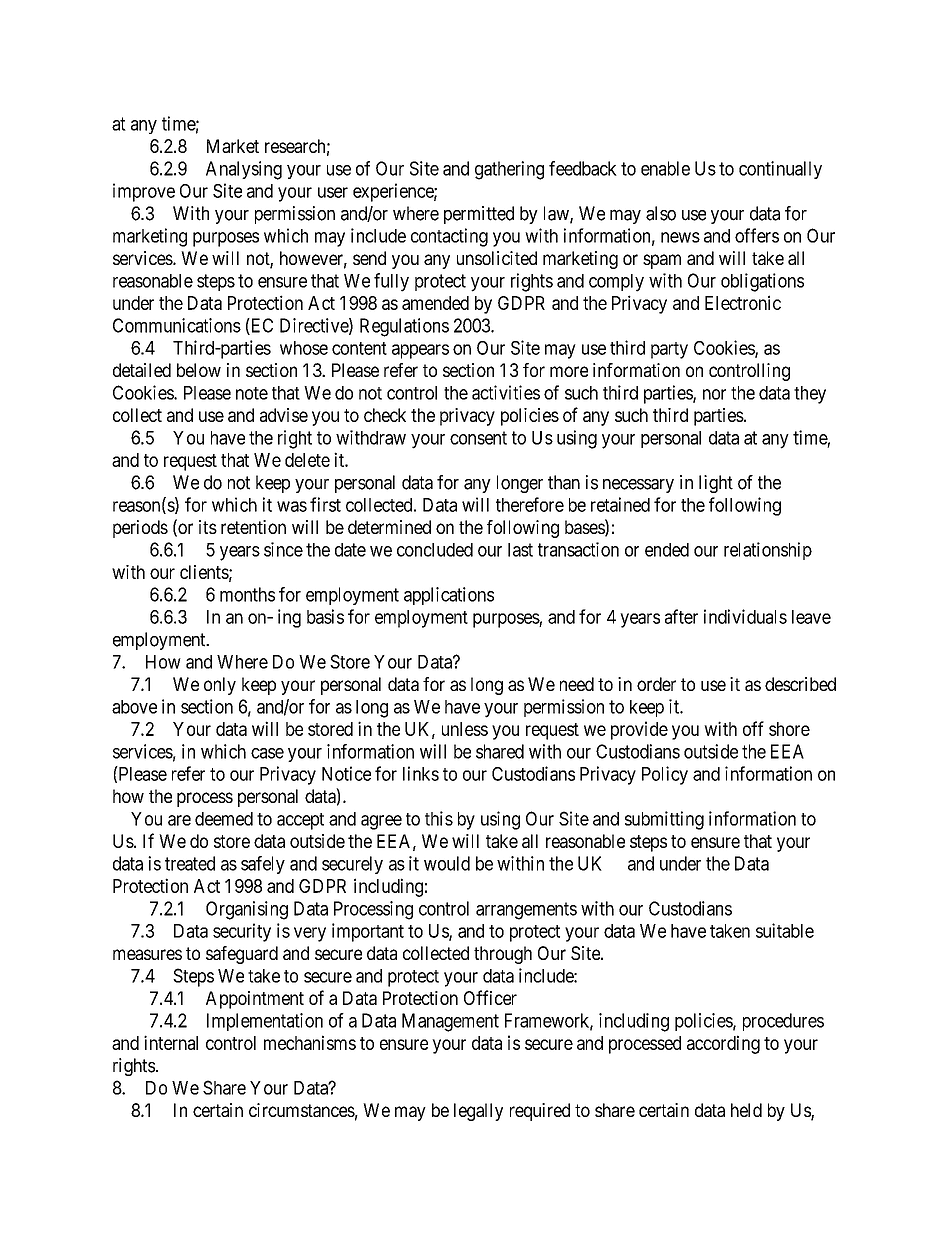 The image size is (952, 1233). What do you see at coordinates (714, 394) in the screenshot?
I see `nor` at bounding box center [714, 394].
